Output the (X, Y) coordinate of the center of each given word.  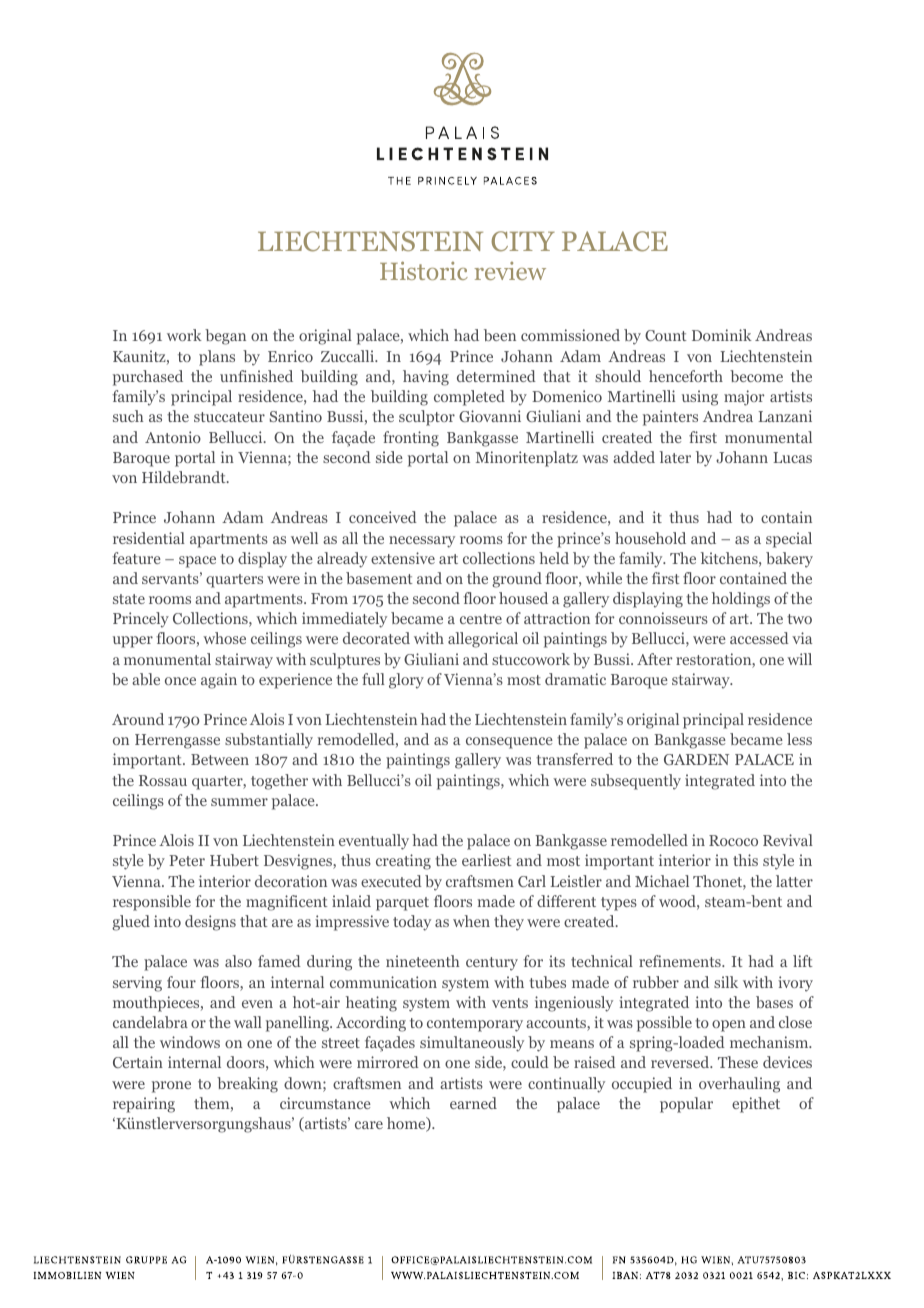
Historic (424, 270)
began (225, 337)
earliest (487, 860)
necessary (422, 542)
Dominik (722, 335)
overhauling (739, 1085)
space (197, 562)
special (789, 540)
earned (473, 1103)
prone (171, 1087)
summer (239, 802)
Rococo (733, 840)
